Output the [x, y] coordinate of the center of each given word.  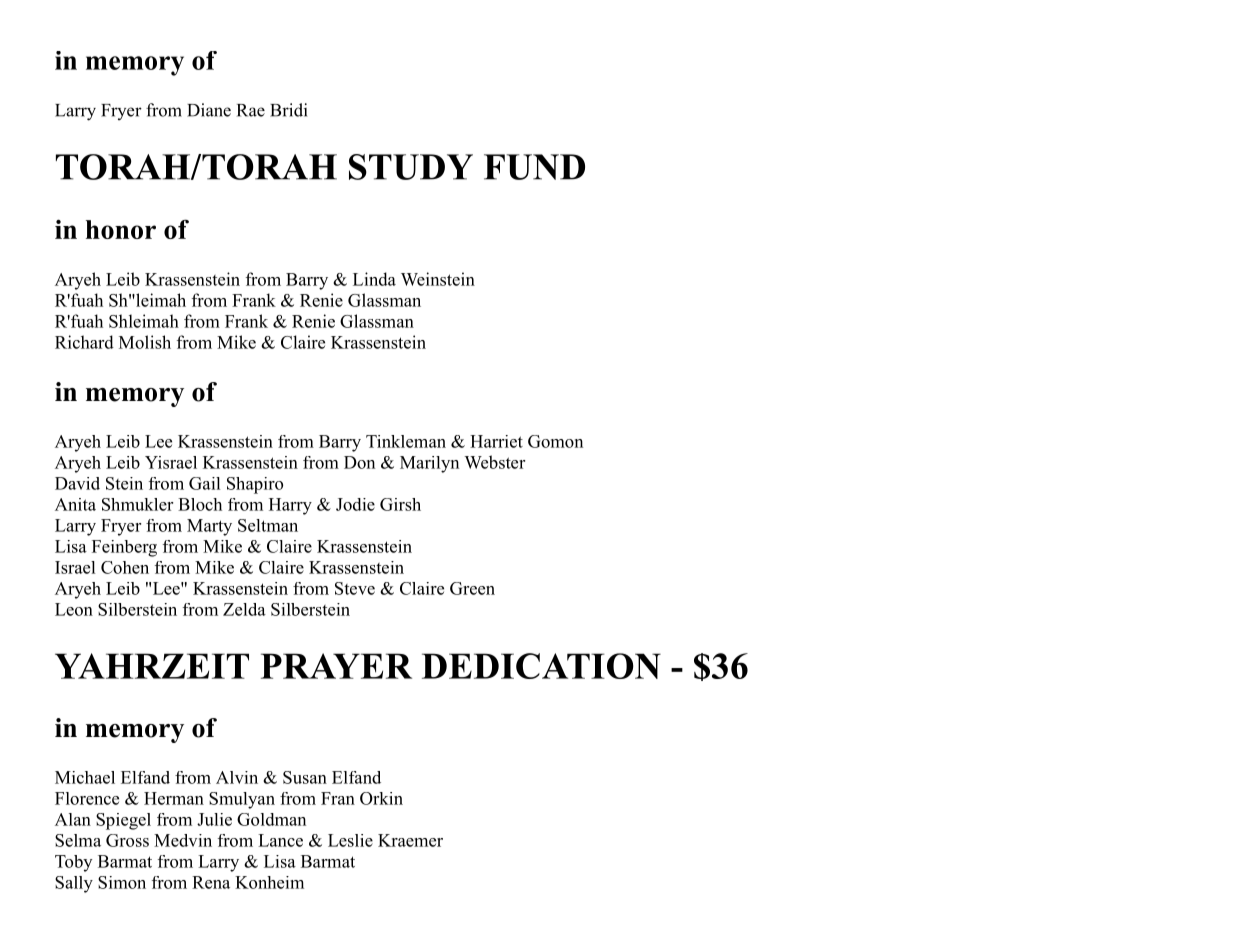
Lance [280, 840]
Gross [127, 840]
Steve [355, 588]
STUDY [411, 167]
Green [472, 588]
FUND [534, 167]
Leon [74, 609]
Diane [209, 110]
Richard [84, 342]
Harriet [496, 441]
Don [359, 462]
